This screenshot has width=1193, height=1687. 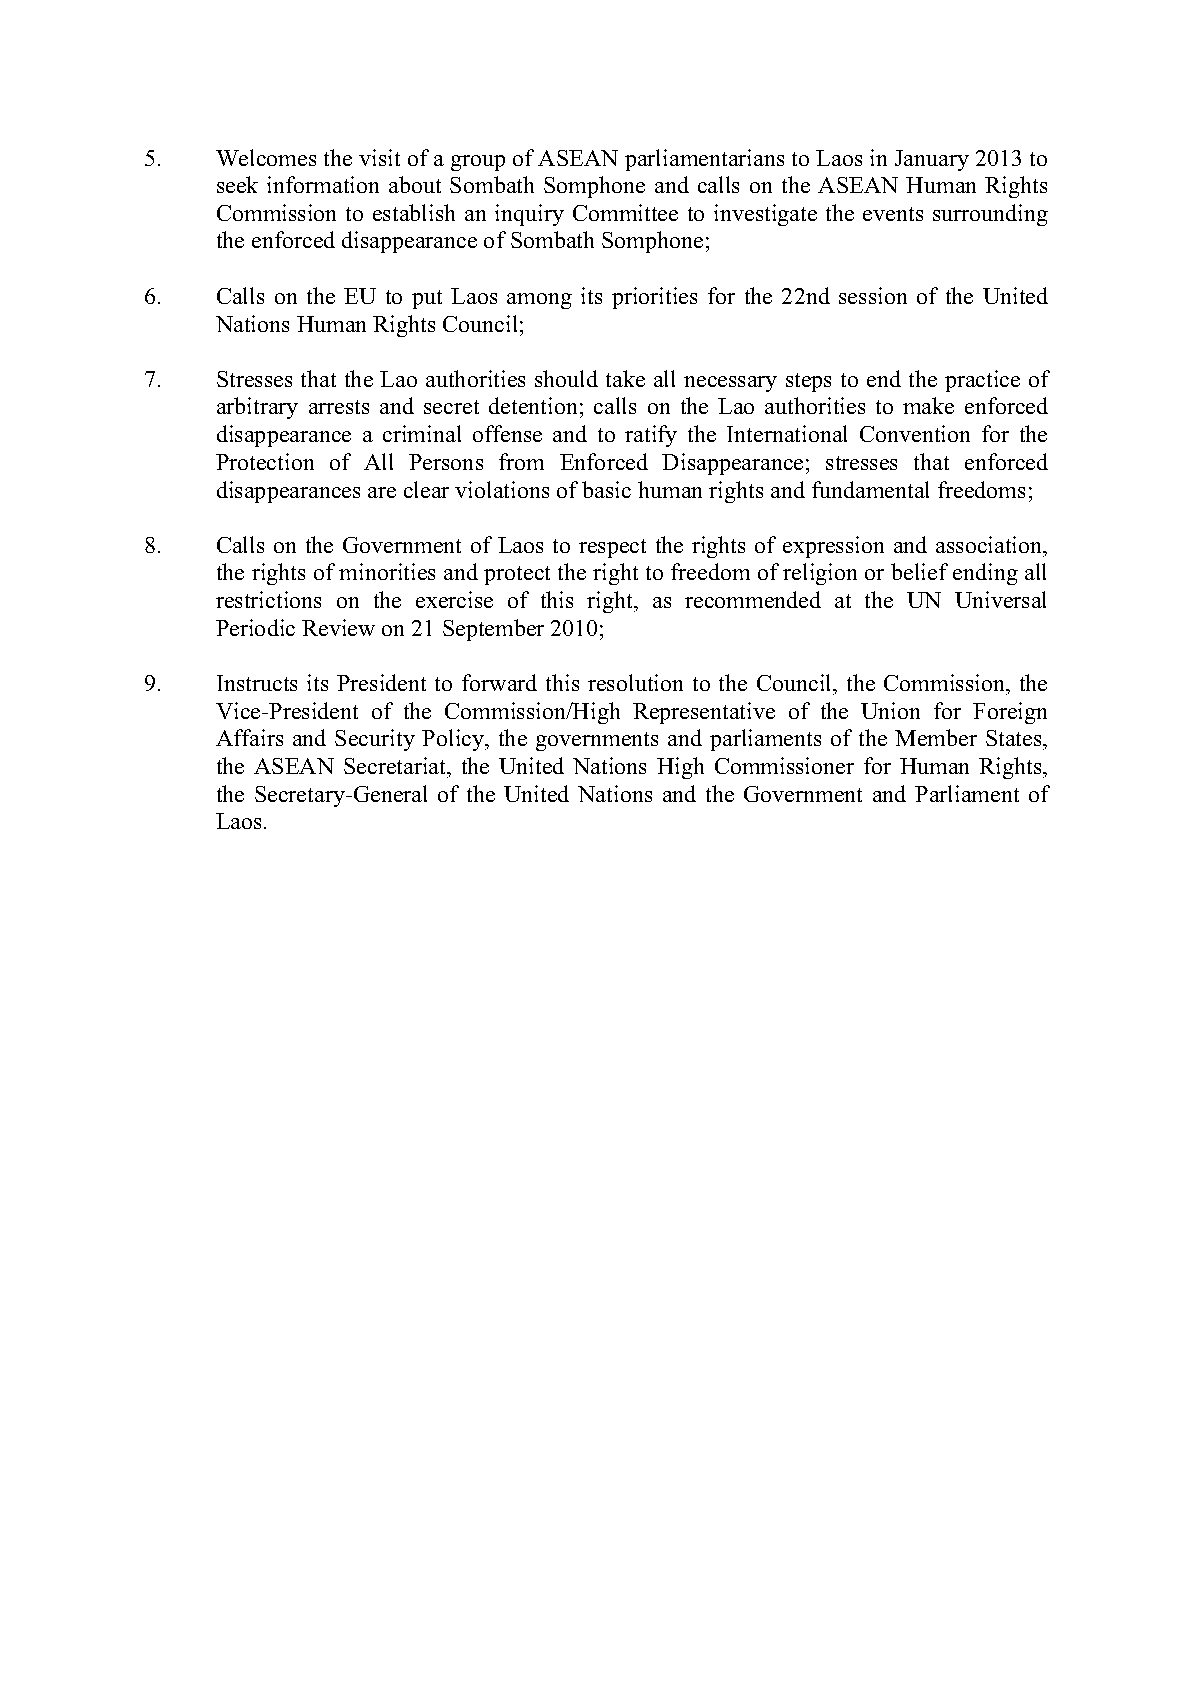 I want to click on put, so click(x=427, y=299).
